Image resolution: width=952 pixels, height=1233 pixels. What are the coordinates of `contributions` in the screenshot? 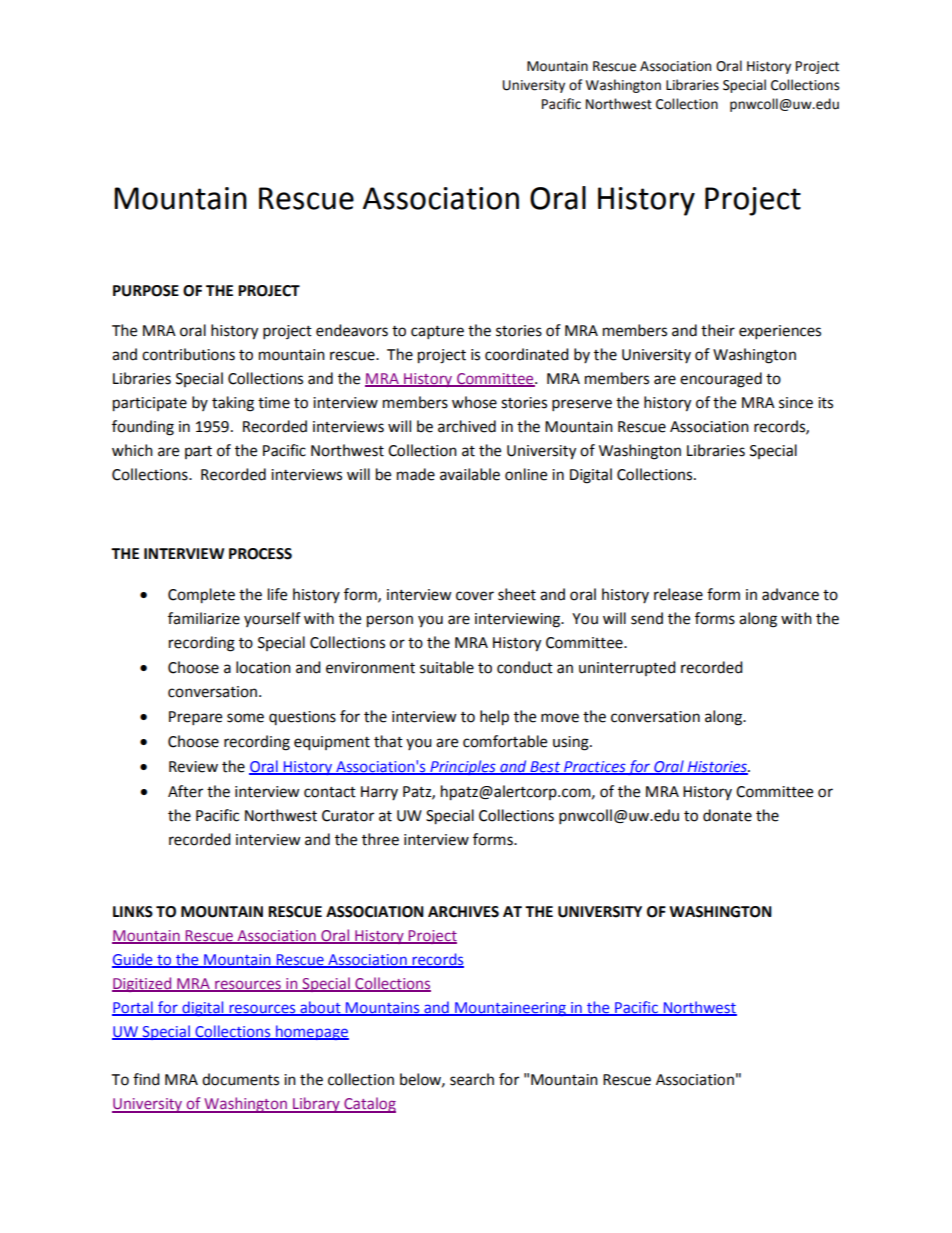 It's located at (188, 354).
